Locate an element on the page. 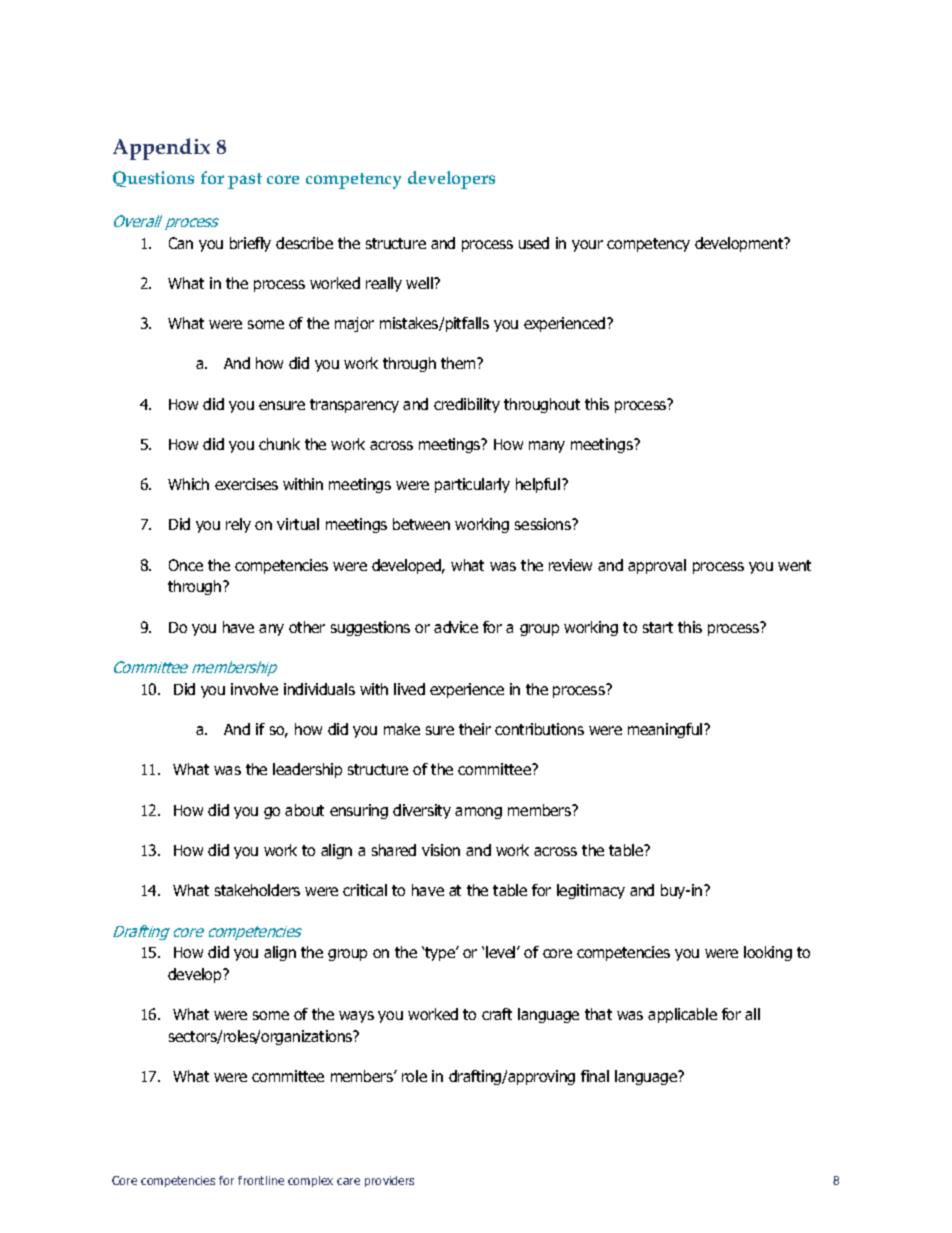  used is located at coordinates (534, 243).
